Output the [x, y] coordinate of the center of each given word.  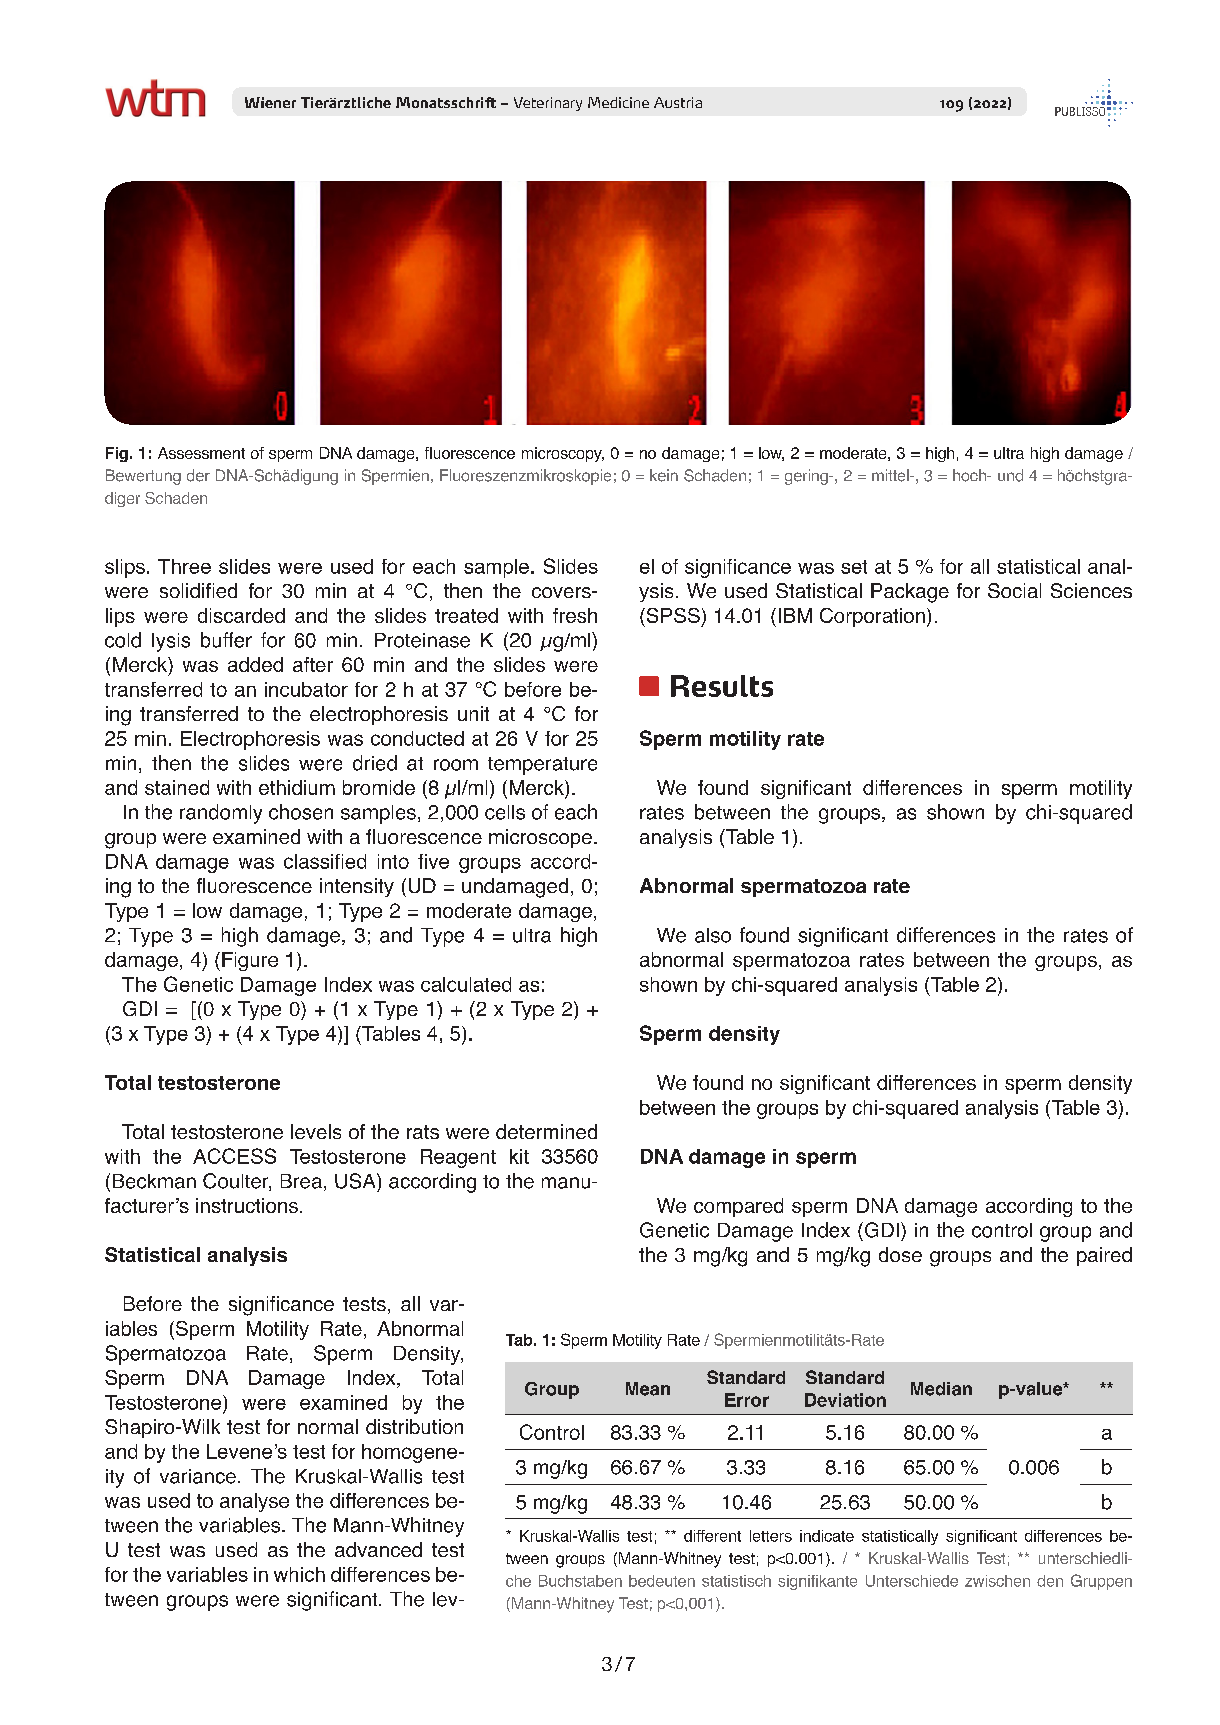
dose [900, 1254]
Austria [678, 102]
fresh [575, 615]
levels [316, 1131]
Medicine [618, 102]
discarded [241, 615]
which [299, 1574]
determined [546, 1131]
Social [1014, 590]
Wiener [270, 102]
